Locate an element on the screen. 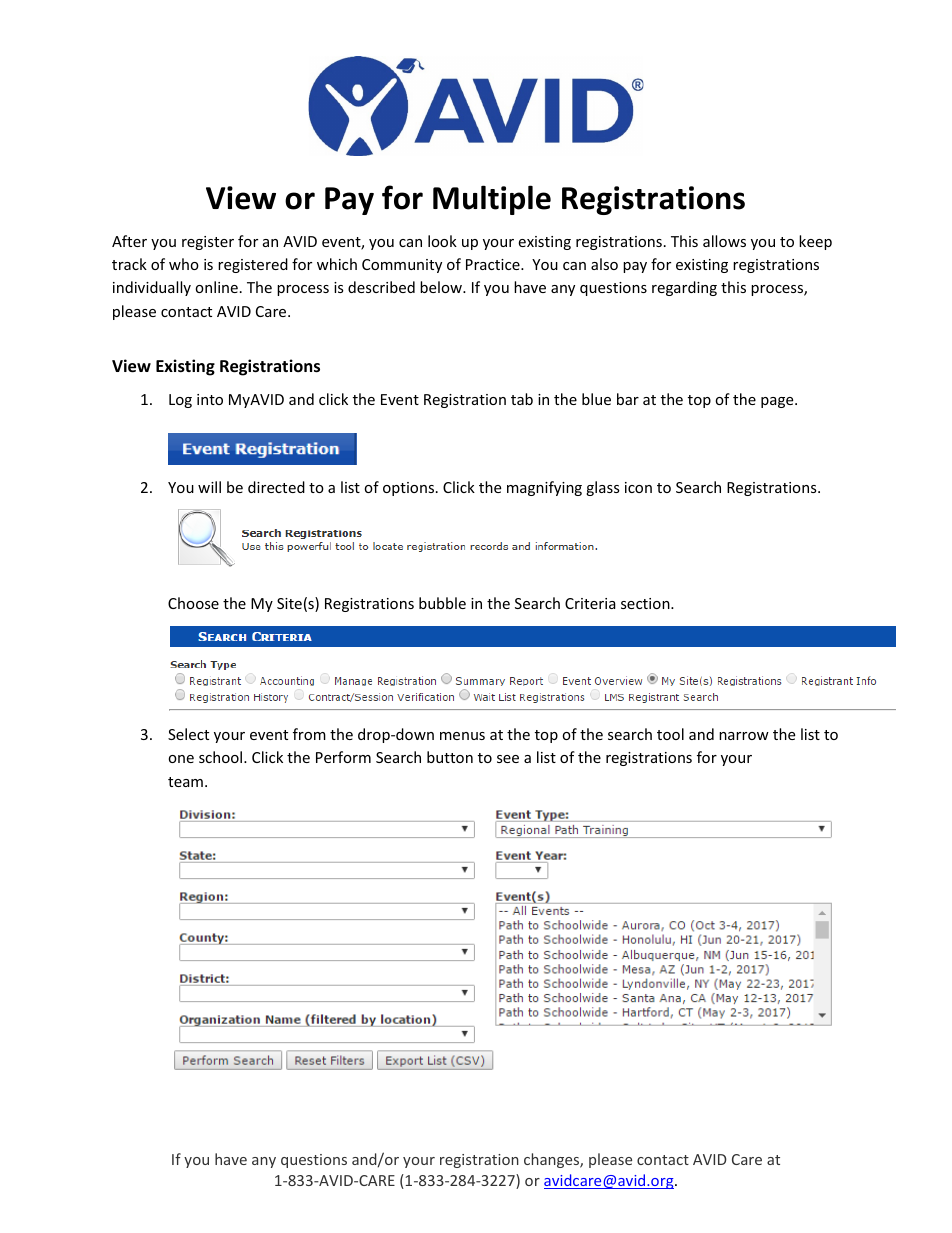  section is located at coordinates (646, 603).
